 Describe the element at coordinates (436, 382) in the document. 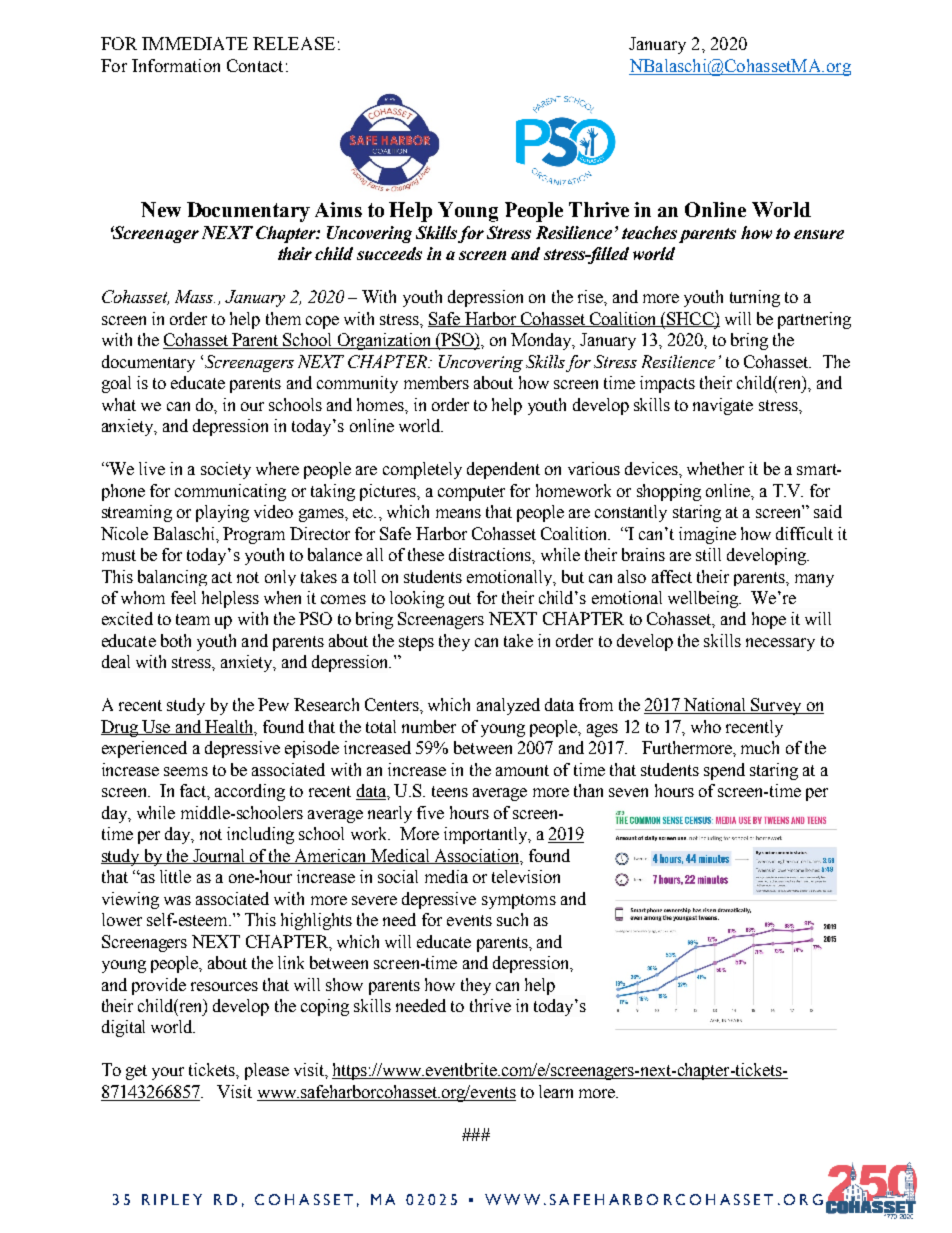

I see `members` at that location.
